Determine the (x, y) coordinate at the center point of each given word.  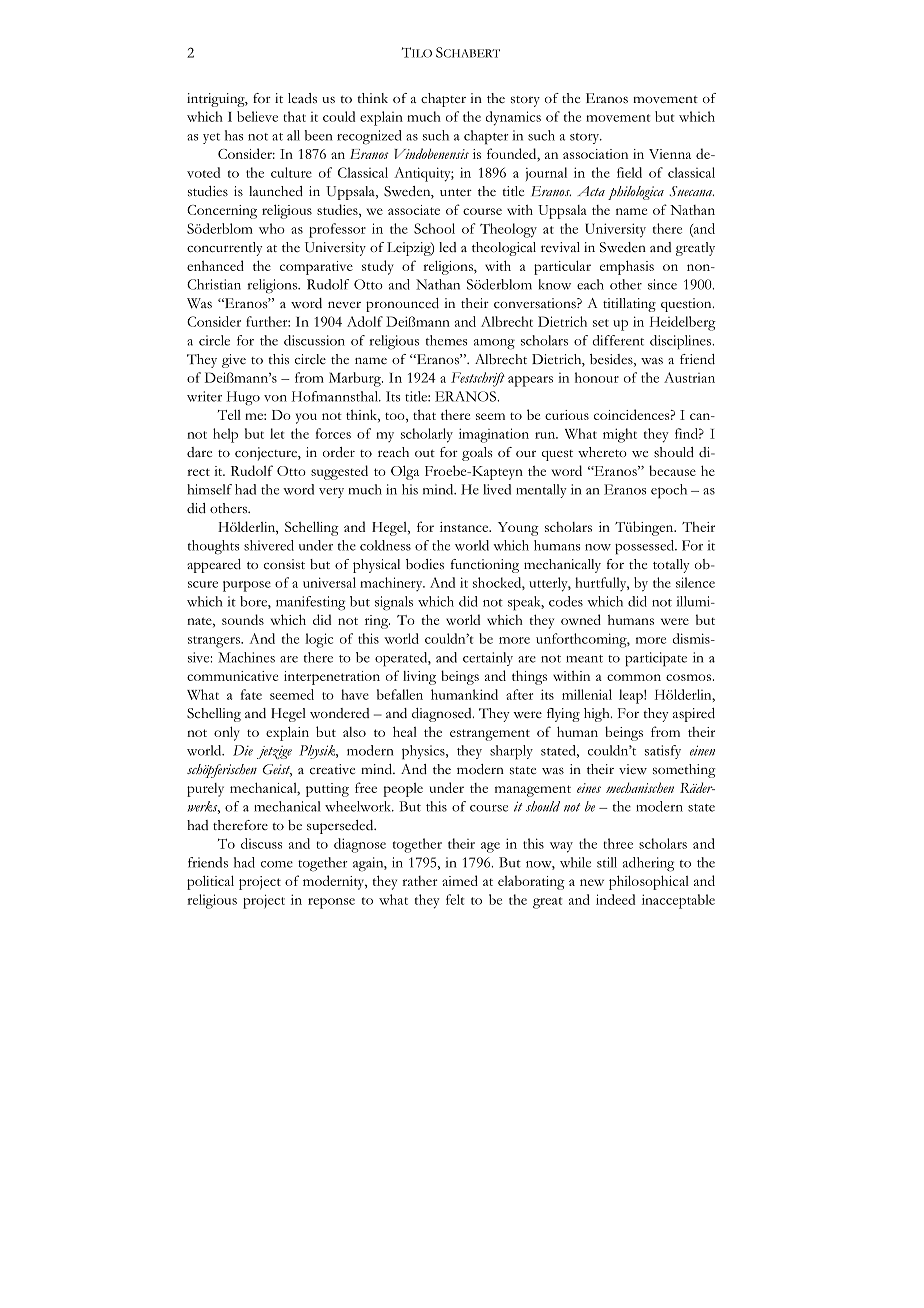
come (277, 864)
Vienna (670, 154)
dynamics (513, 118)
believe (257, 116)
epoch (669, 491)
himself (209, 489)
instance (465, 527)
